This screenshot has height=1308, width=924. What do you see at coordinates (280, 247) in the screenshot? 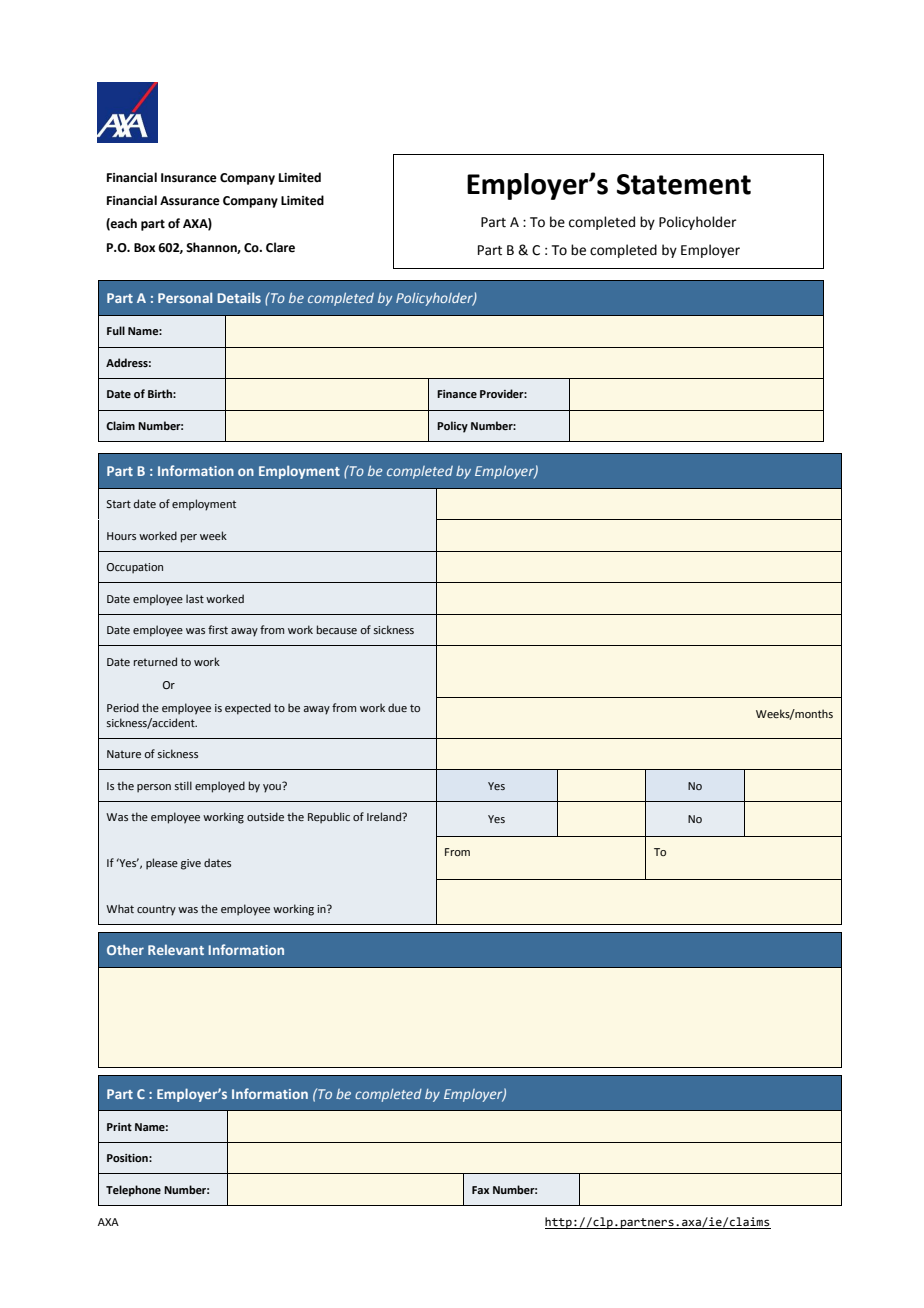
I see `Clare` at bounding box center [280, 247].
